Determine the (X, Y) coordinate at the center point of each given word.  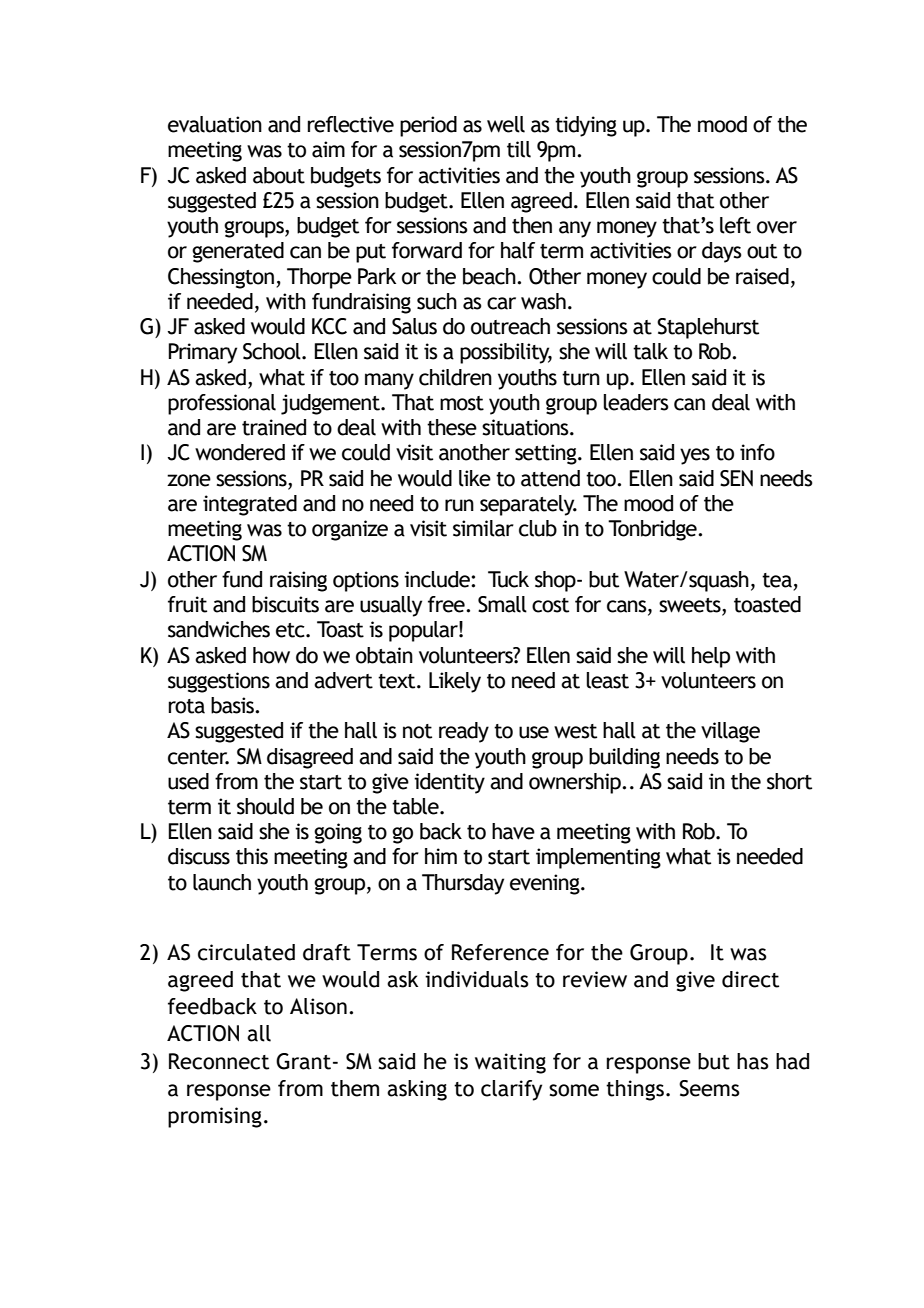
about (279, 175)
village (730, 732)
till (519, 149)
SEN (736, 478)
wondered (240, 452)
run (459, 505)
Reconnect (219, 1061)
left (735, 225)
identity (449, 783)
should (265, 806)
